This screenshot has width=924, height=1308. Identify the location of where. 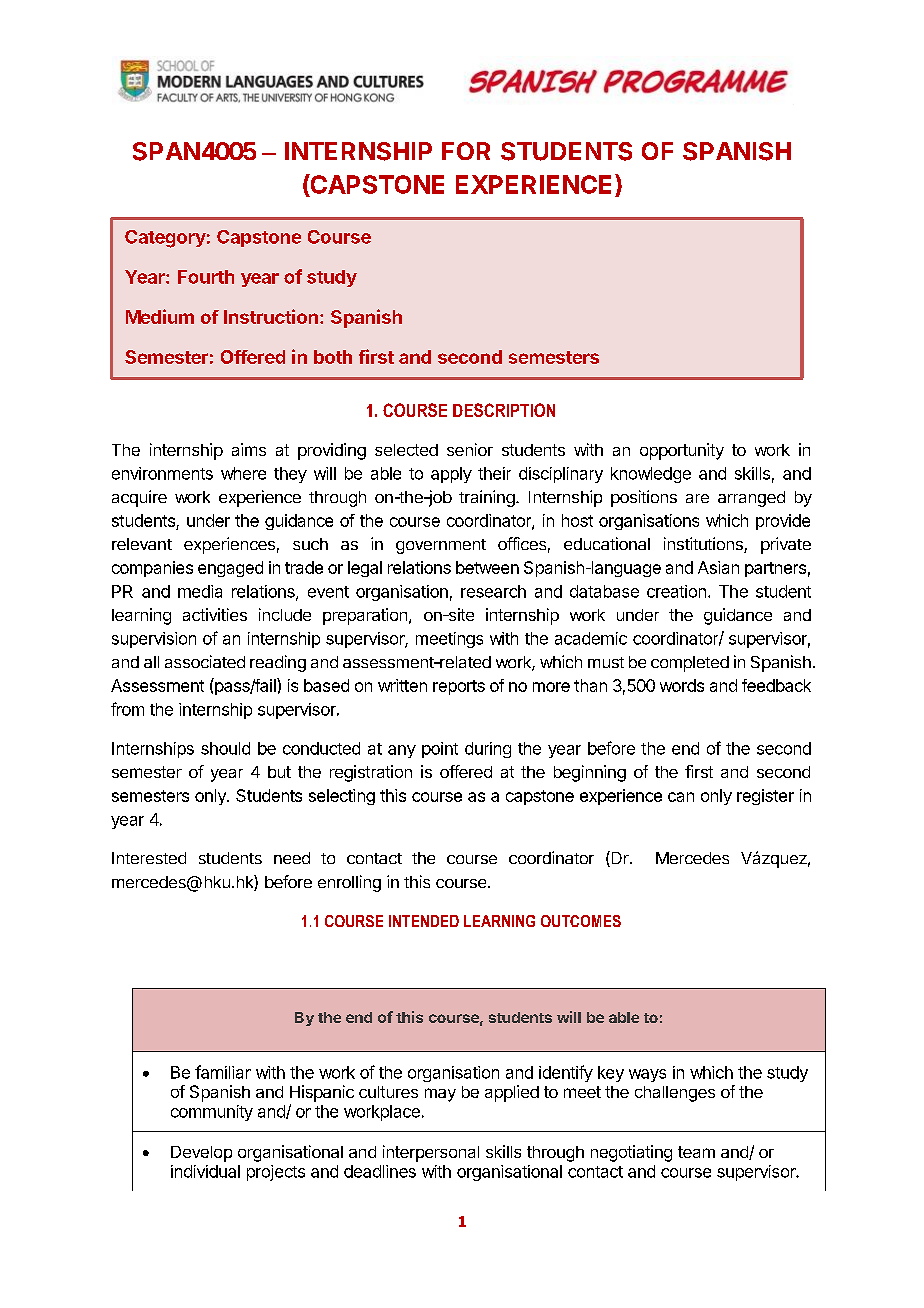
(243, 473).
